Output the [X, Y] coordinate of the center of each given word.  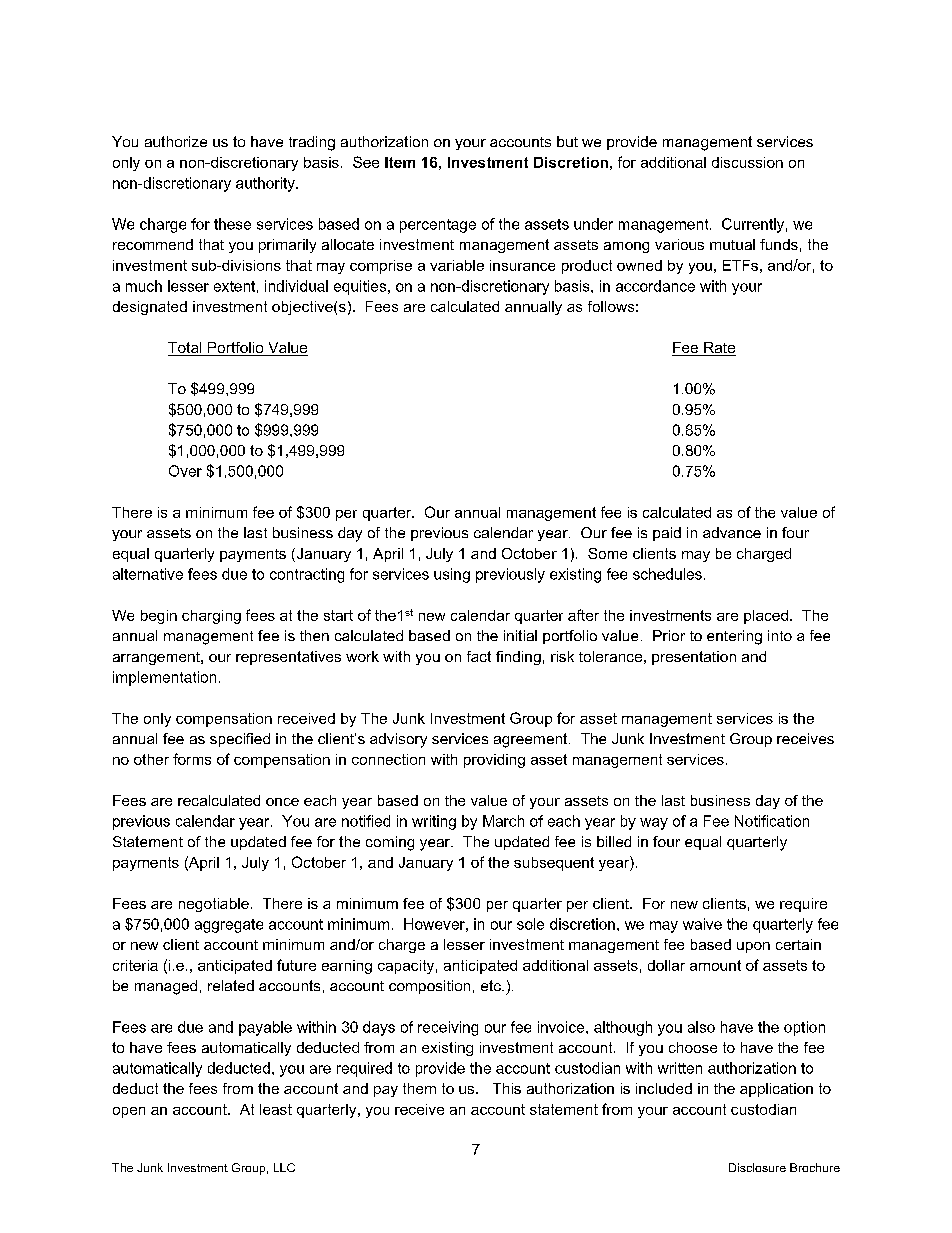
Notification [772, 821]
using [452, 575]
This [507, 1088]
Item [400, 162]
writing [434, 822]
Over [185, 471]
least [276, 1109]
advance [732, 532]
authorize [176, 141]
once [282, 802]
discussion [747, 162]
